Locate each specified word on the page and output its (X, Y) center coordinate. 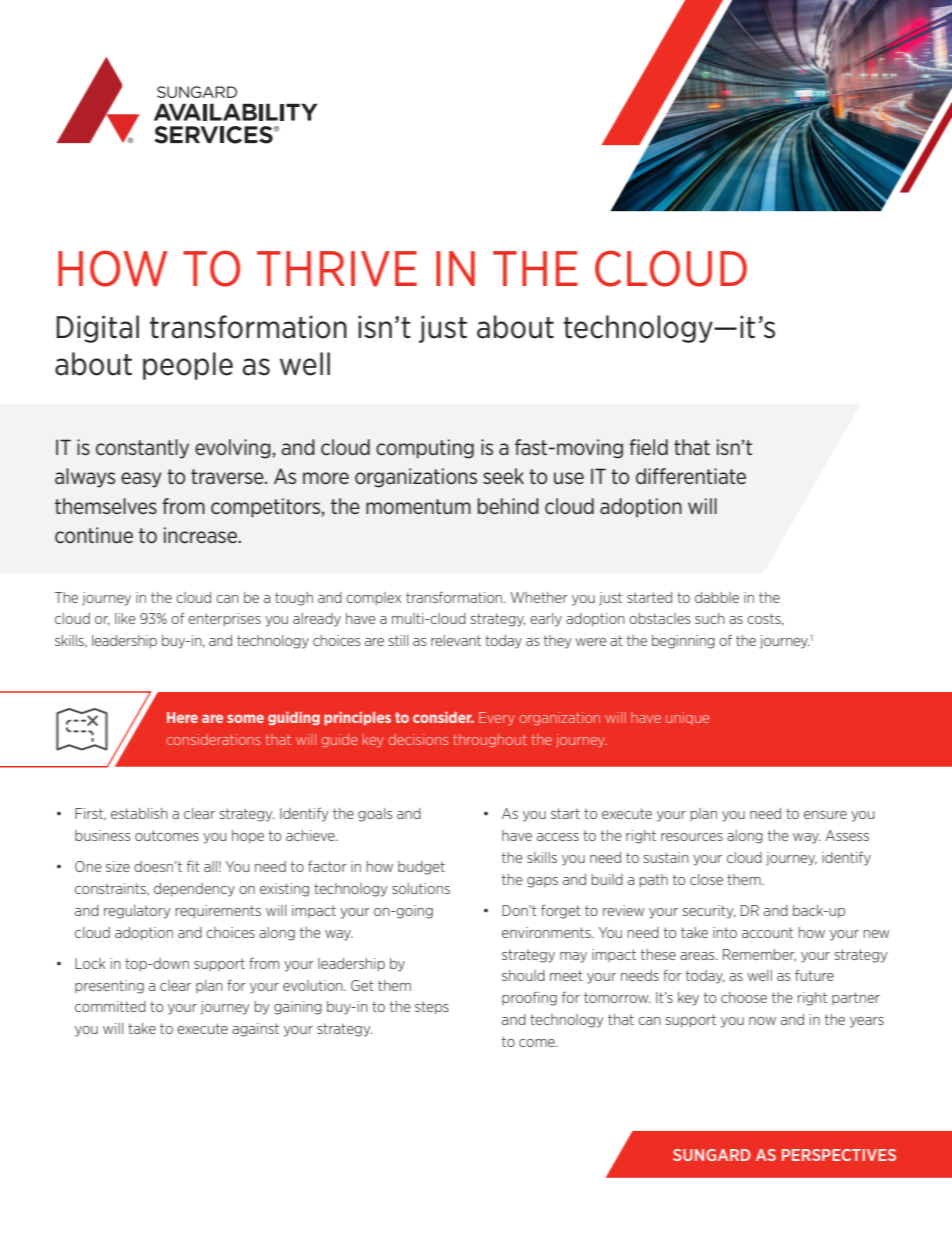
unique (687, 718)
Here (182, 717)
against (255, 1030)
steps (432, 1007)
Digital (98, 329)
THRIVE (337, 268)
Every (497, 719)
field (648, 447)
